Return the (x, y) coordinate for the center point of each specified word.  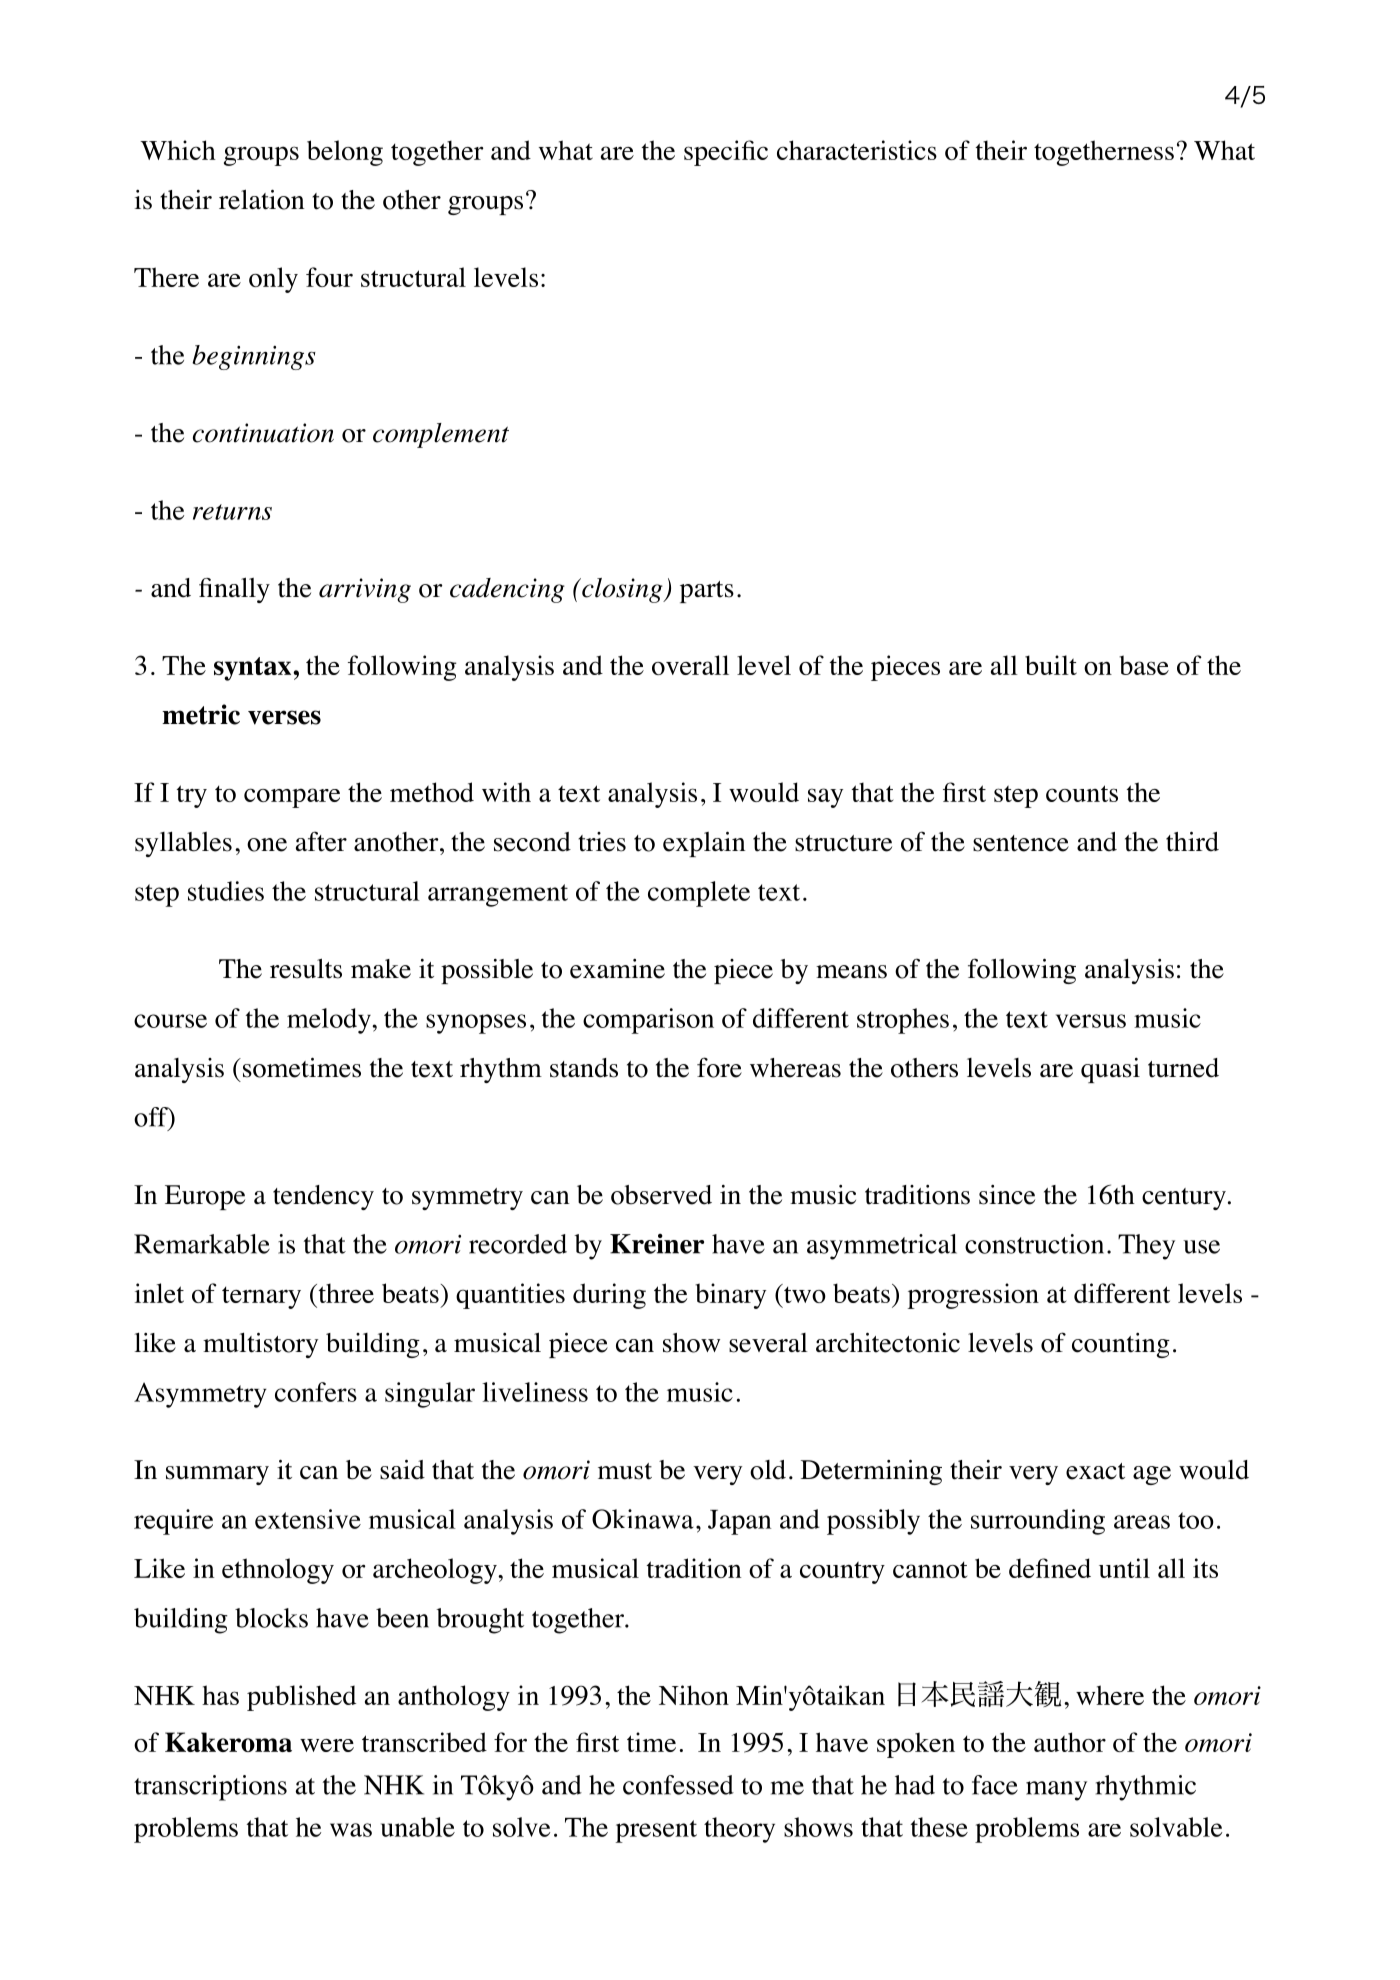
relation (262, 199)
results (306, 968)
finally (234, 590)
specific (726, 153)
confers (316, 1392)
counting (1121, 1345)
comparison (648, 1021)
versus (1091, 1021)
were (327, 1745)
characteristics (857, 150)
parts (707, 592)
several (768, 1343)
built (1051, 665)
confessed (678, 1785)
